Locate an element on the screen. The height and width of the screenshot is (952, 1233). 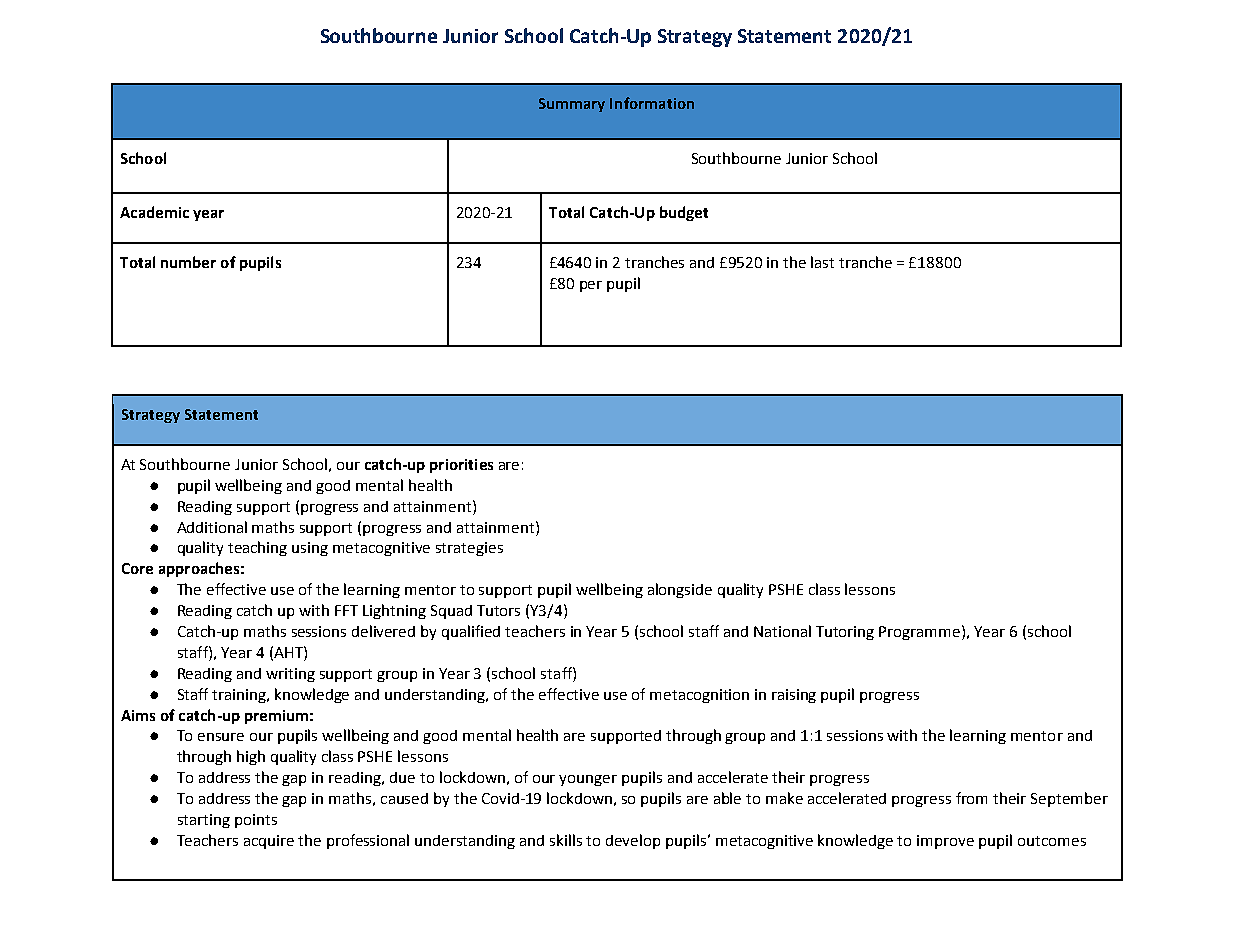
Information is located at coordinates (652, 103).
